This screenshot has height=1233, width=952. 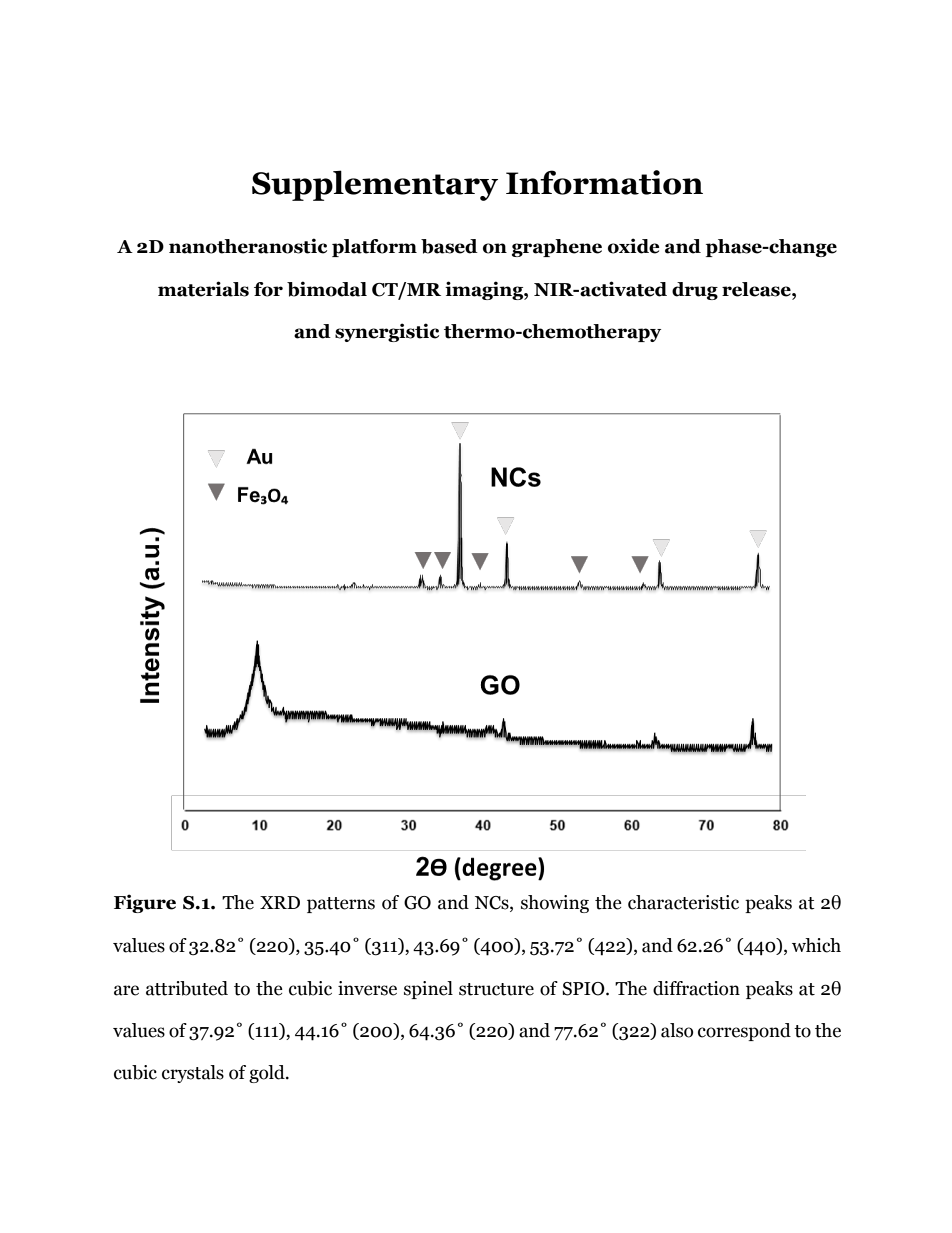 What do you see at coordinates (744, 1032) in the screenshot?
I see `correspond` at bounding box center [744, 1032].
